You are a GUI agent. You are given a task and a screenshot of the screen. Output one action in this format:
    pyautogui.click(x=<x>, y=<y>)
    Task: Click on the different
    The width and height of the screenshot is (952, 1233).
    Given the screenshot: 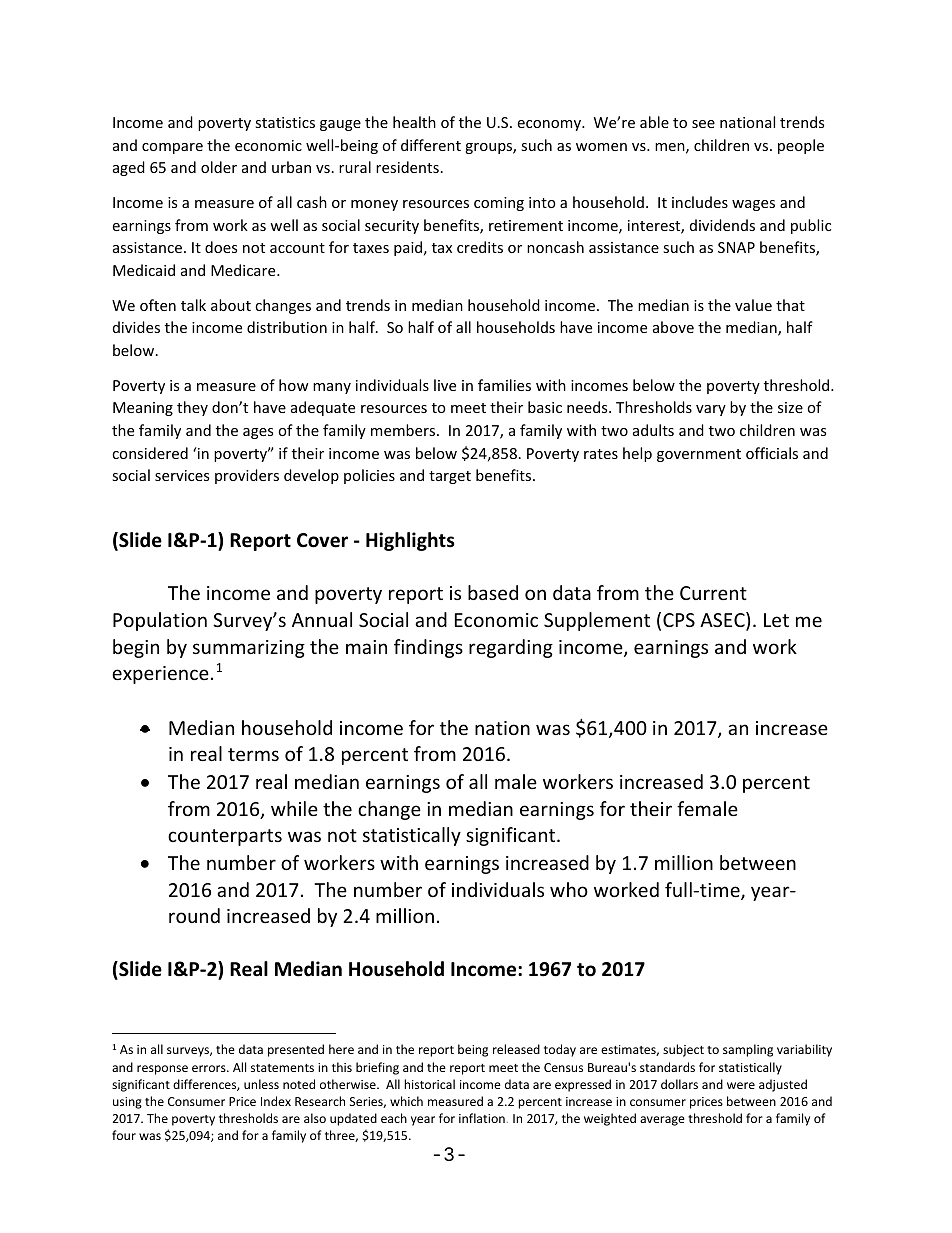 What is the action you would take?
    pyautogui.click(x=431, y=145)
